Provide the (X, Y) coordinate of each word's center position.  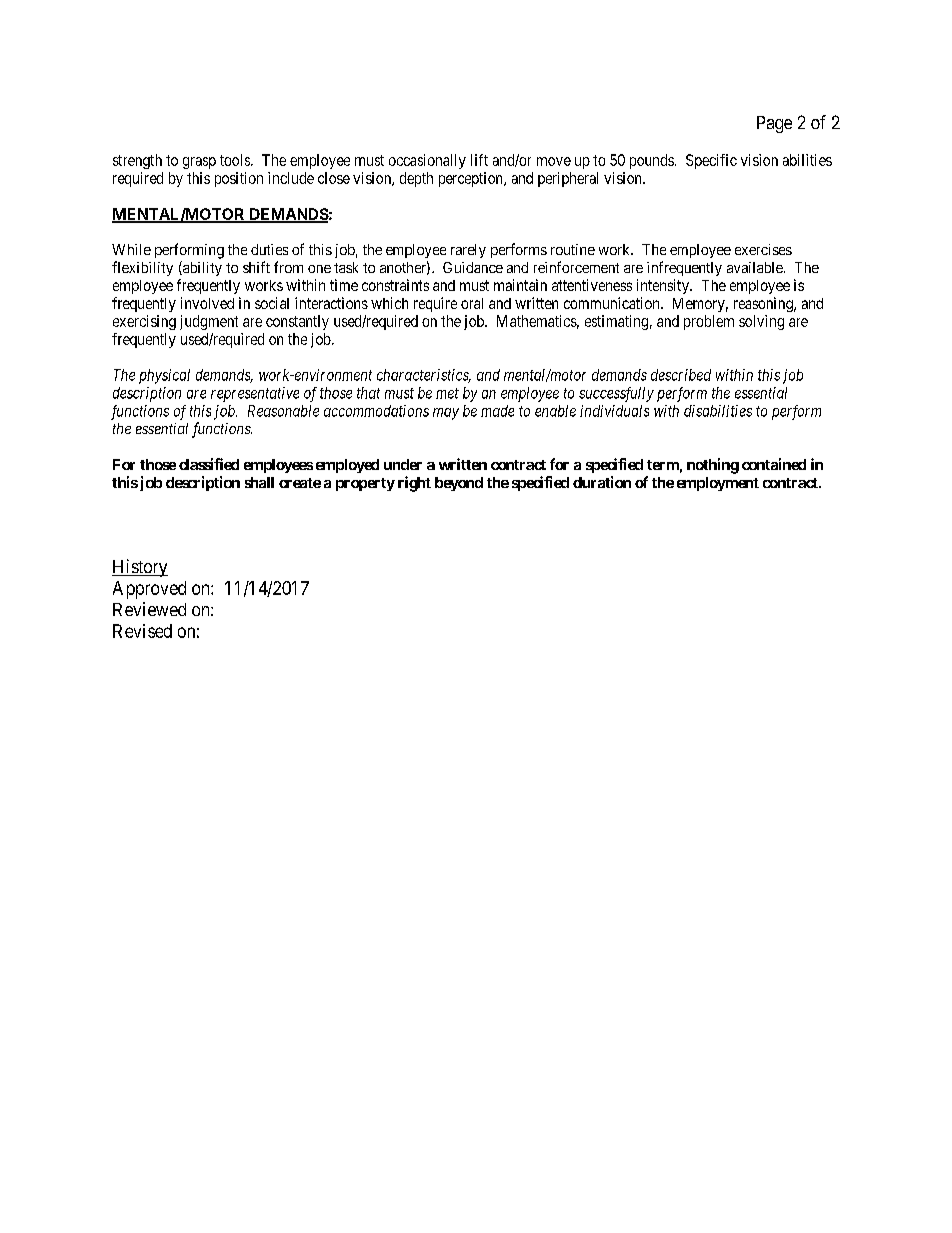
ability (201, 268)
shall (259, 482)
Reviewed (149, 609)
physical (164, 376)
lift (479, 160)
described (681, 375)
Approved (149, 590)
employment (718, 484)
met (447, 393)
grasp (199, 163)
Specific (711, 161)
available (756, 267)
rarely (468, 251)
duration (602, 482)
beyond (459, 484)
